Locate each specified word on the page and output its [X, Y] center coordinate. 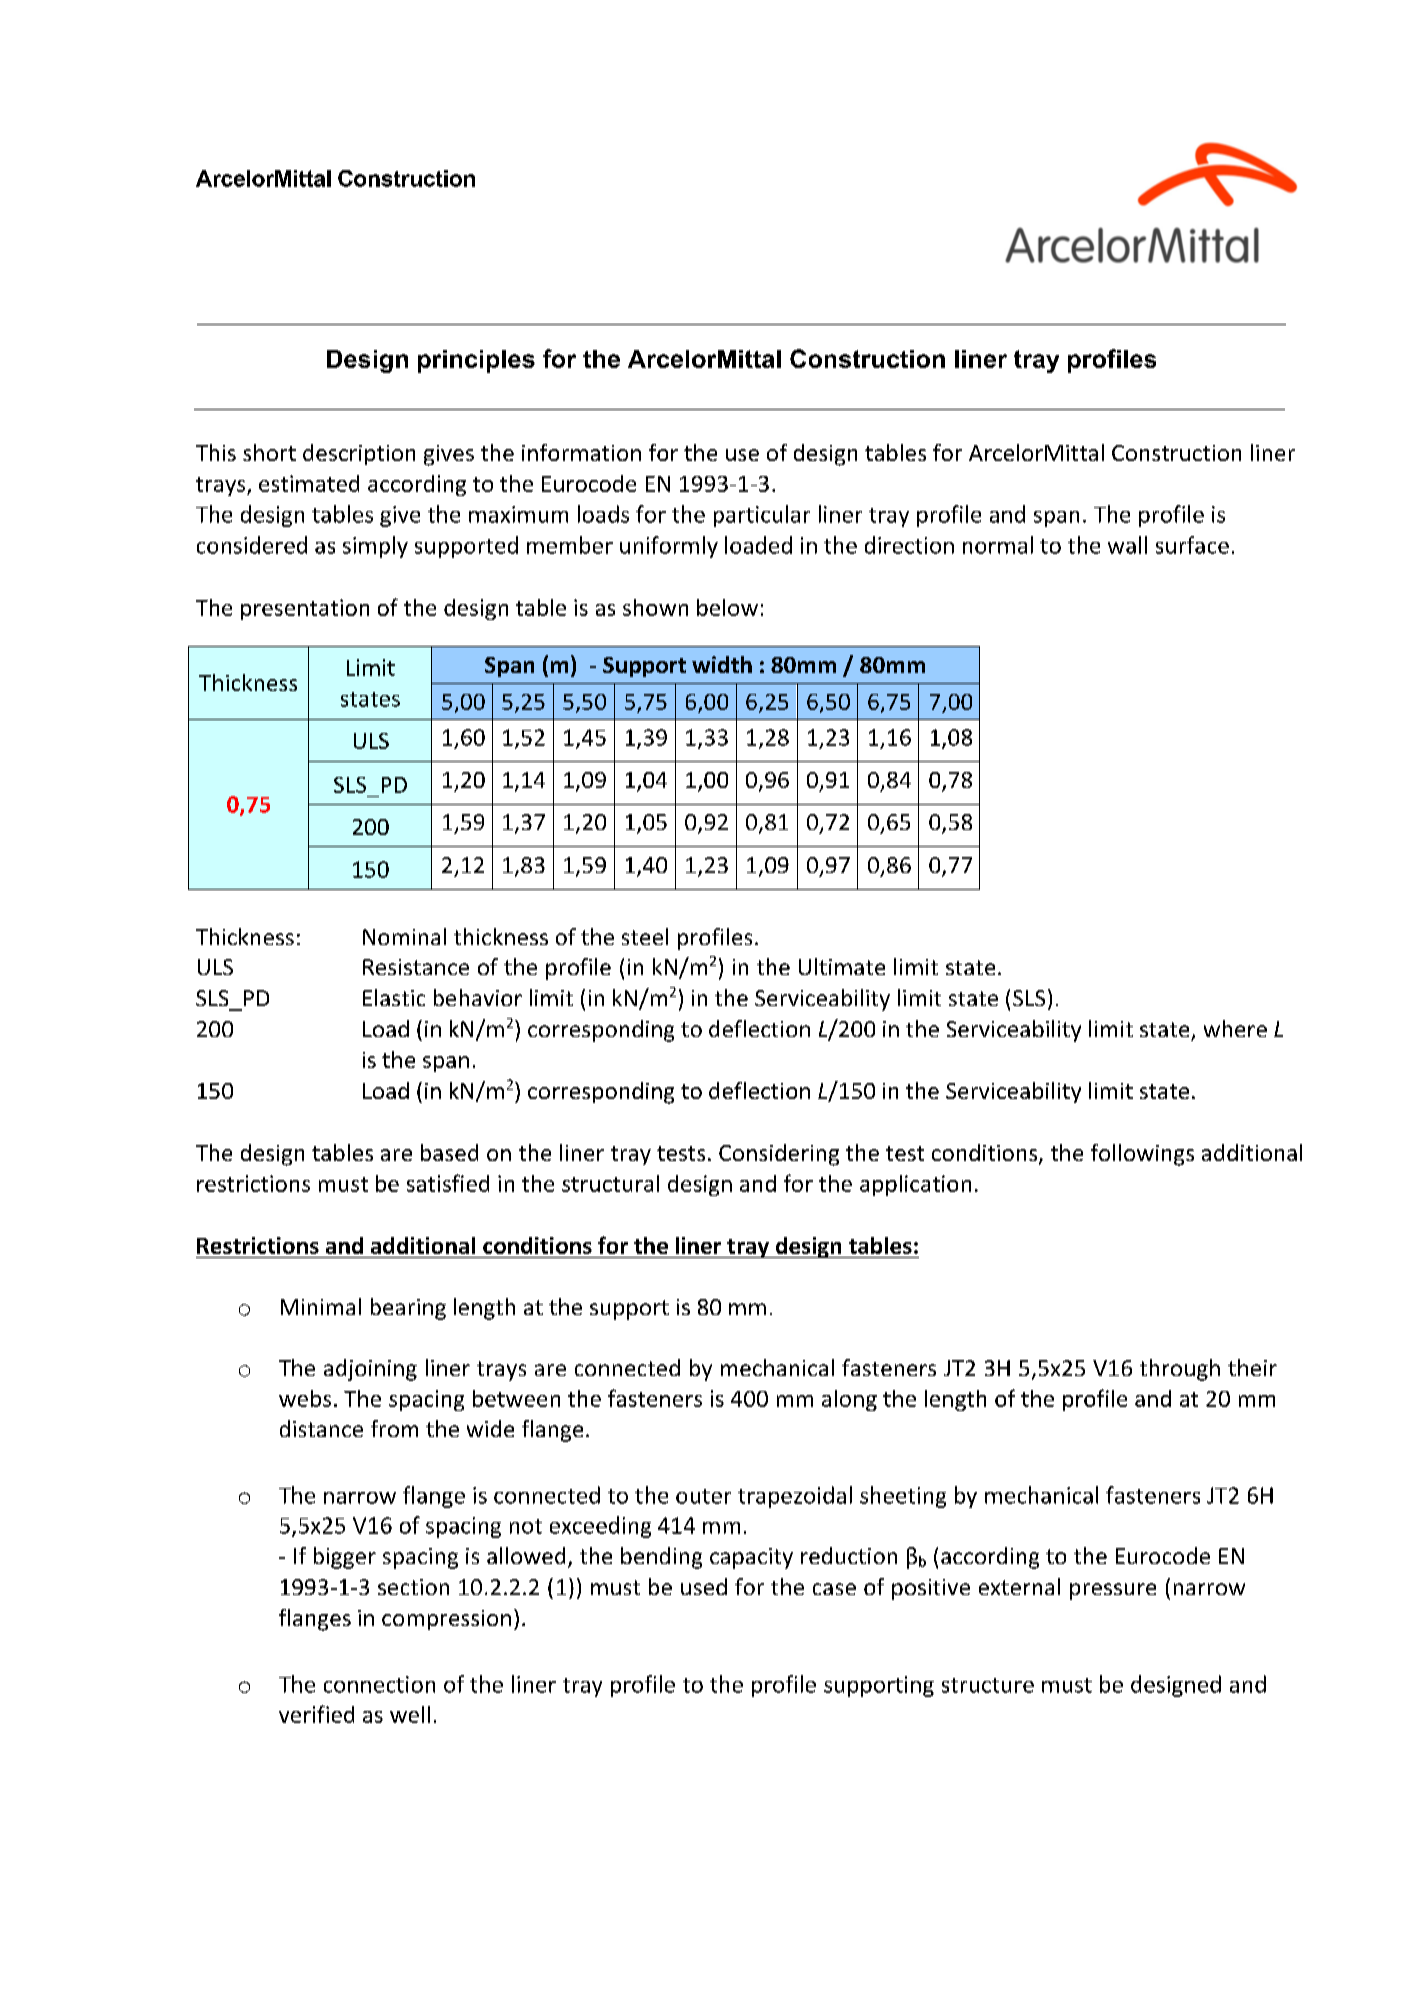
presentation [305, 609]
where [1235, 1028]
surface [1192, 545]
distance [321, 1428]
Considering [779, 1155]
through [1180, 1370]
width [722, 664]
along [849, 1400]
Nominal [404, 936]
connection [379, 1684]
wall [1127, 545]
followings [1142, 1155]
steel [645, 936]
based [449, 1152]
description [359, 454]
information [581, 452]
